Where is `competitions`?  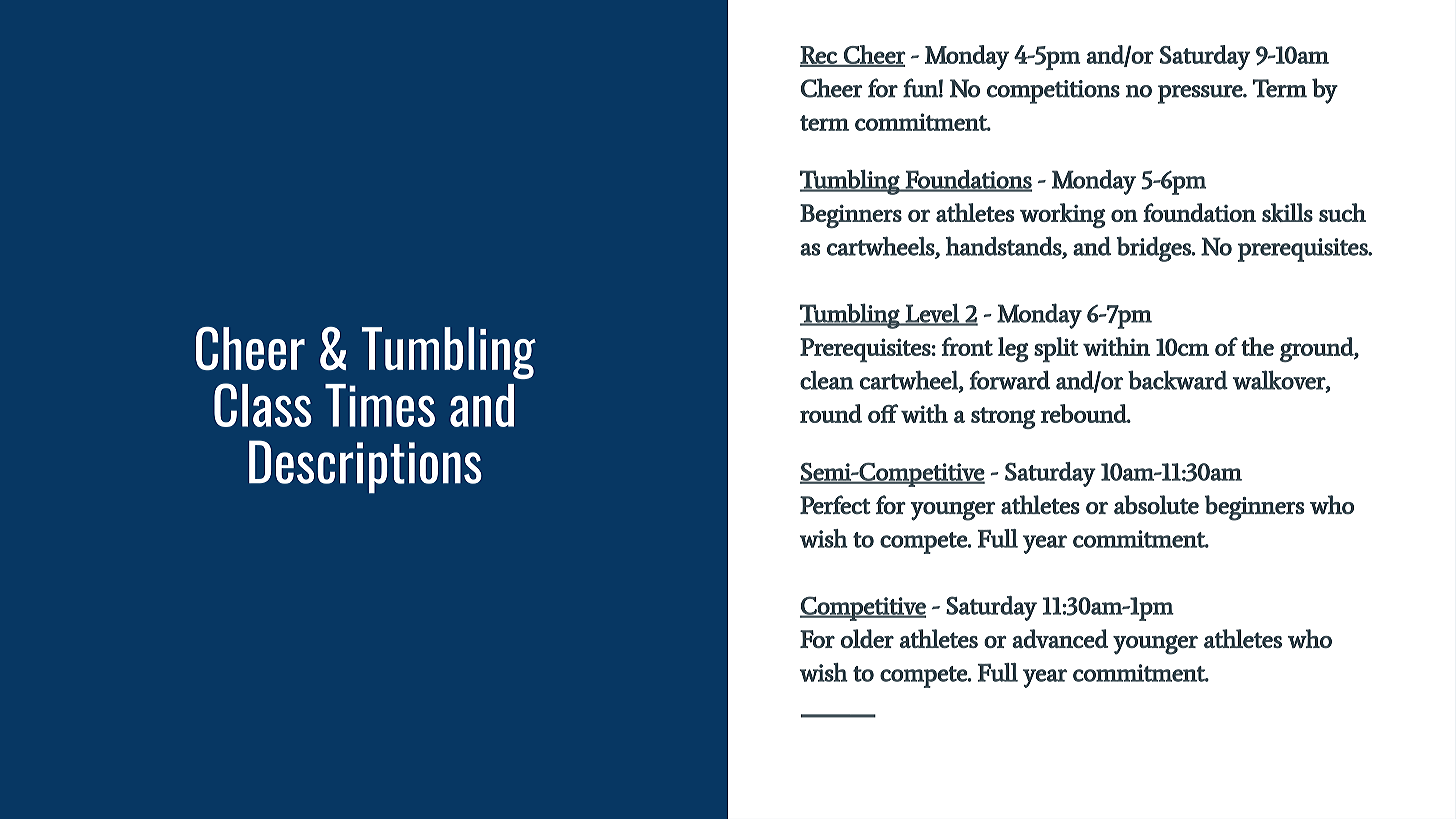
competitions is located at coordinates (1053, 92).
